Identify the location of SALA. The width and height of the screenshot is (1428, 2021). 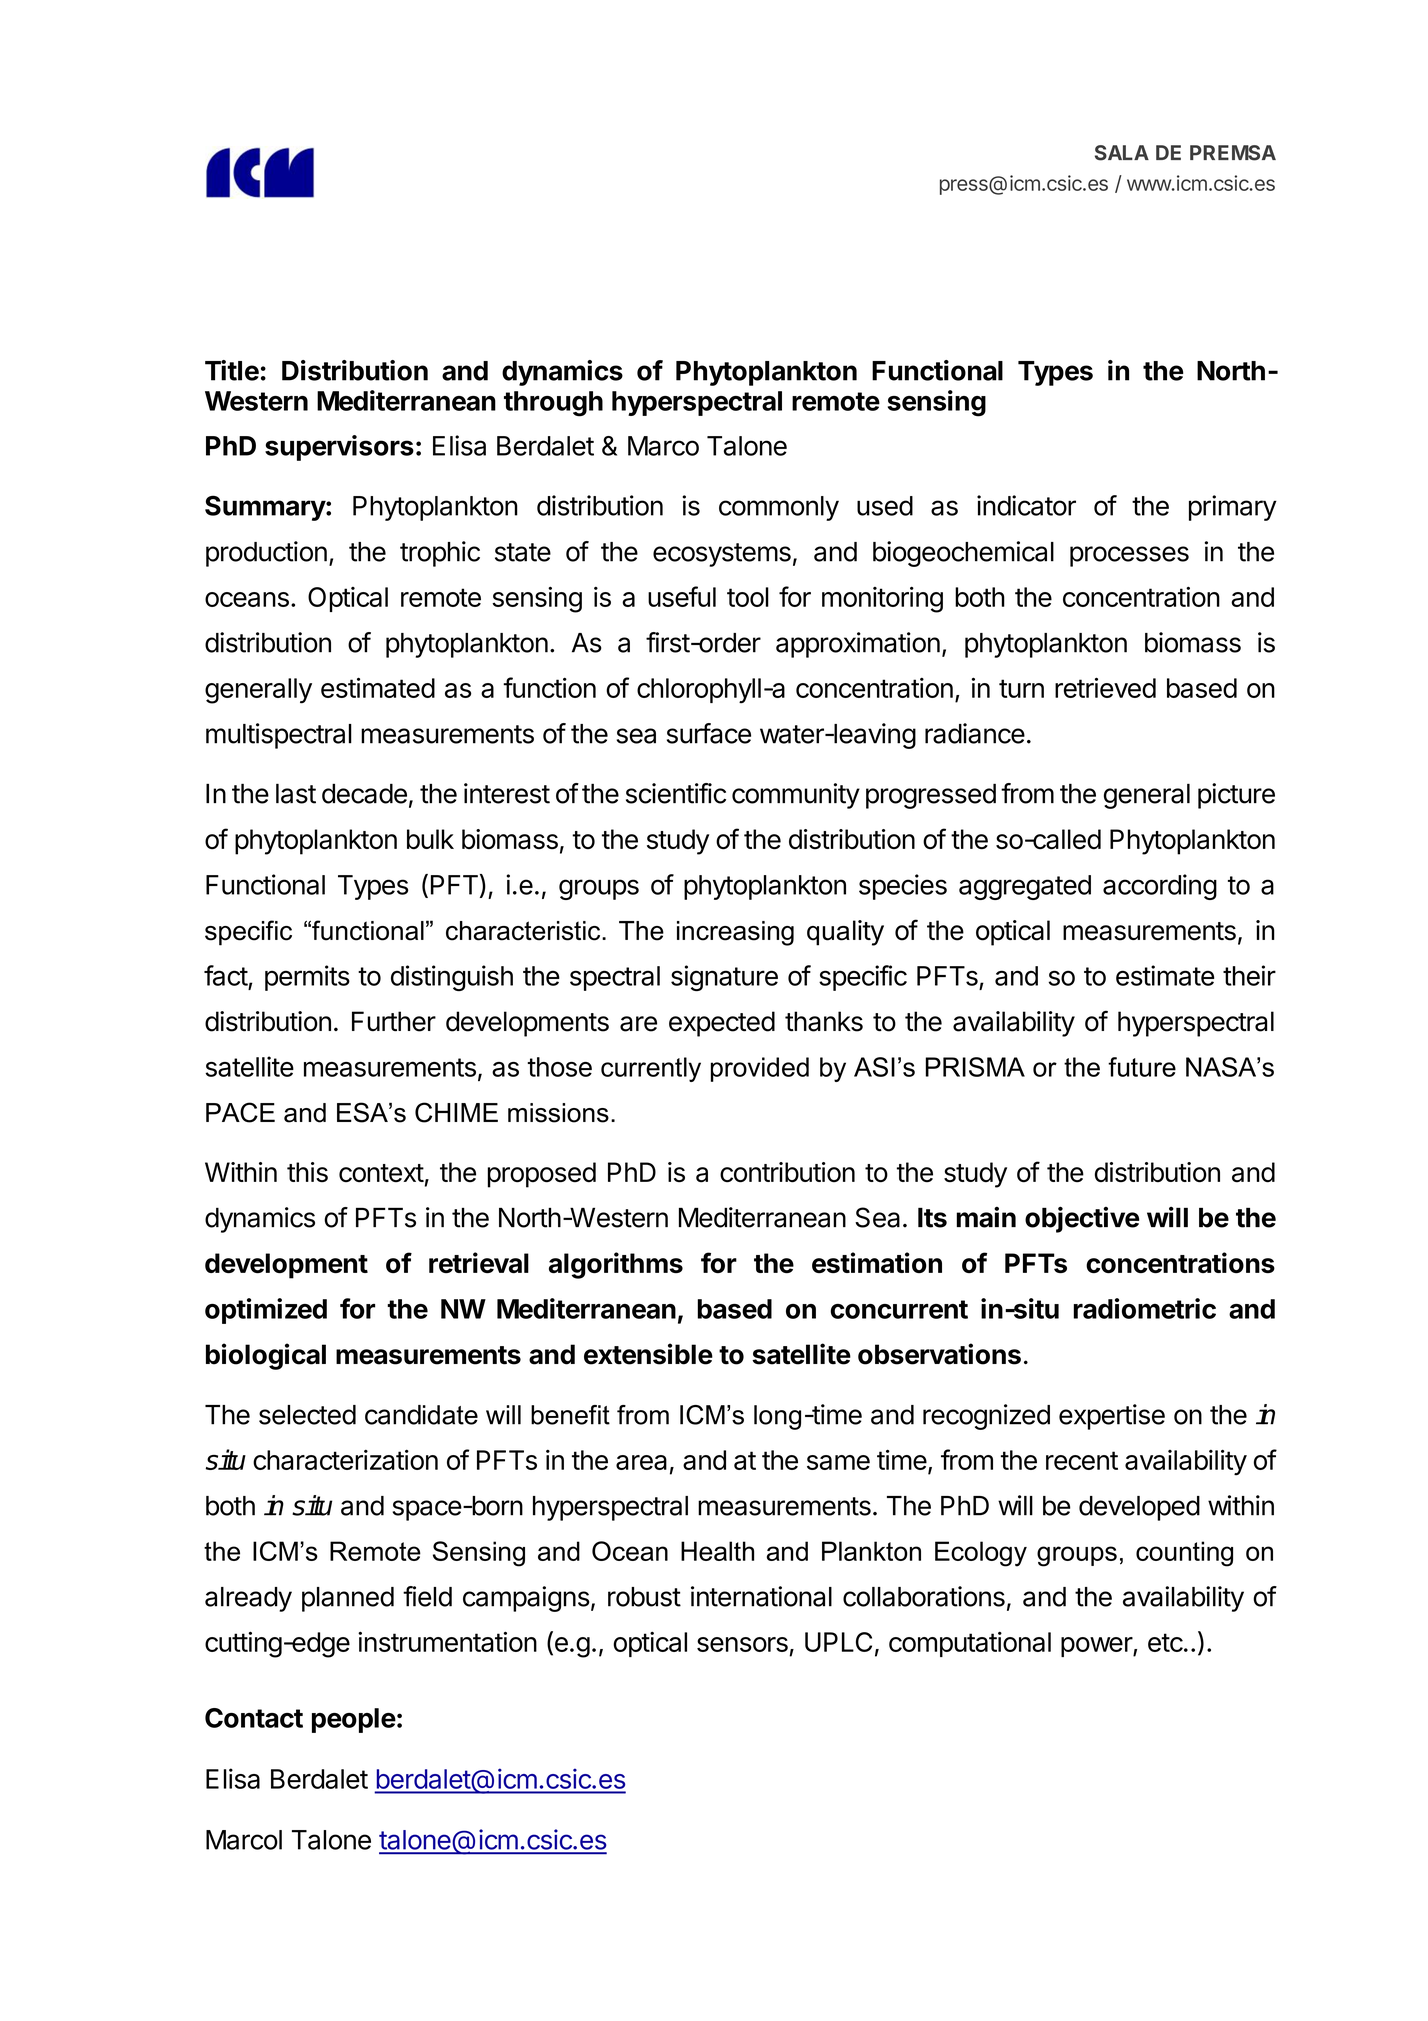
(1122, 153).
